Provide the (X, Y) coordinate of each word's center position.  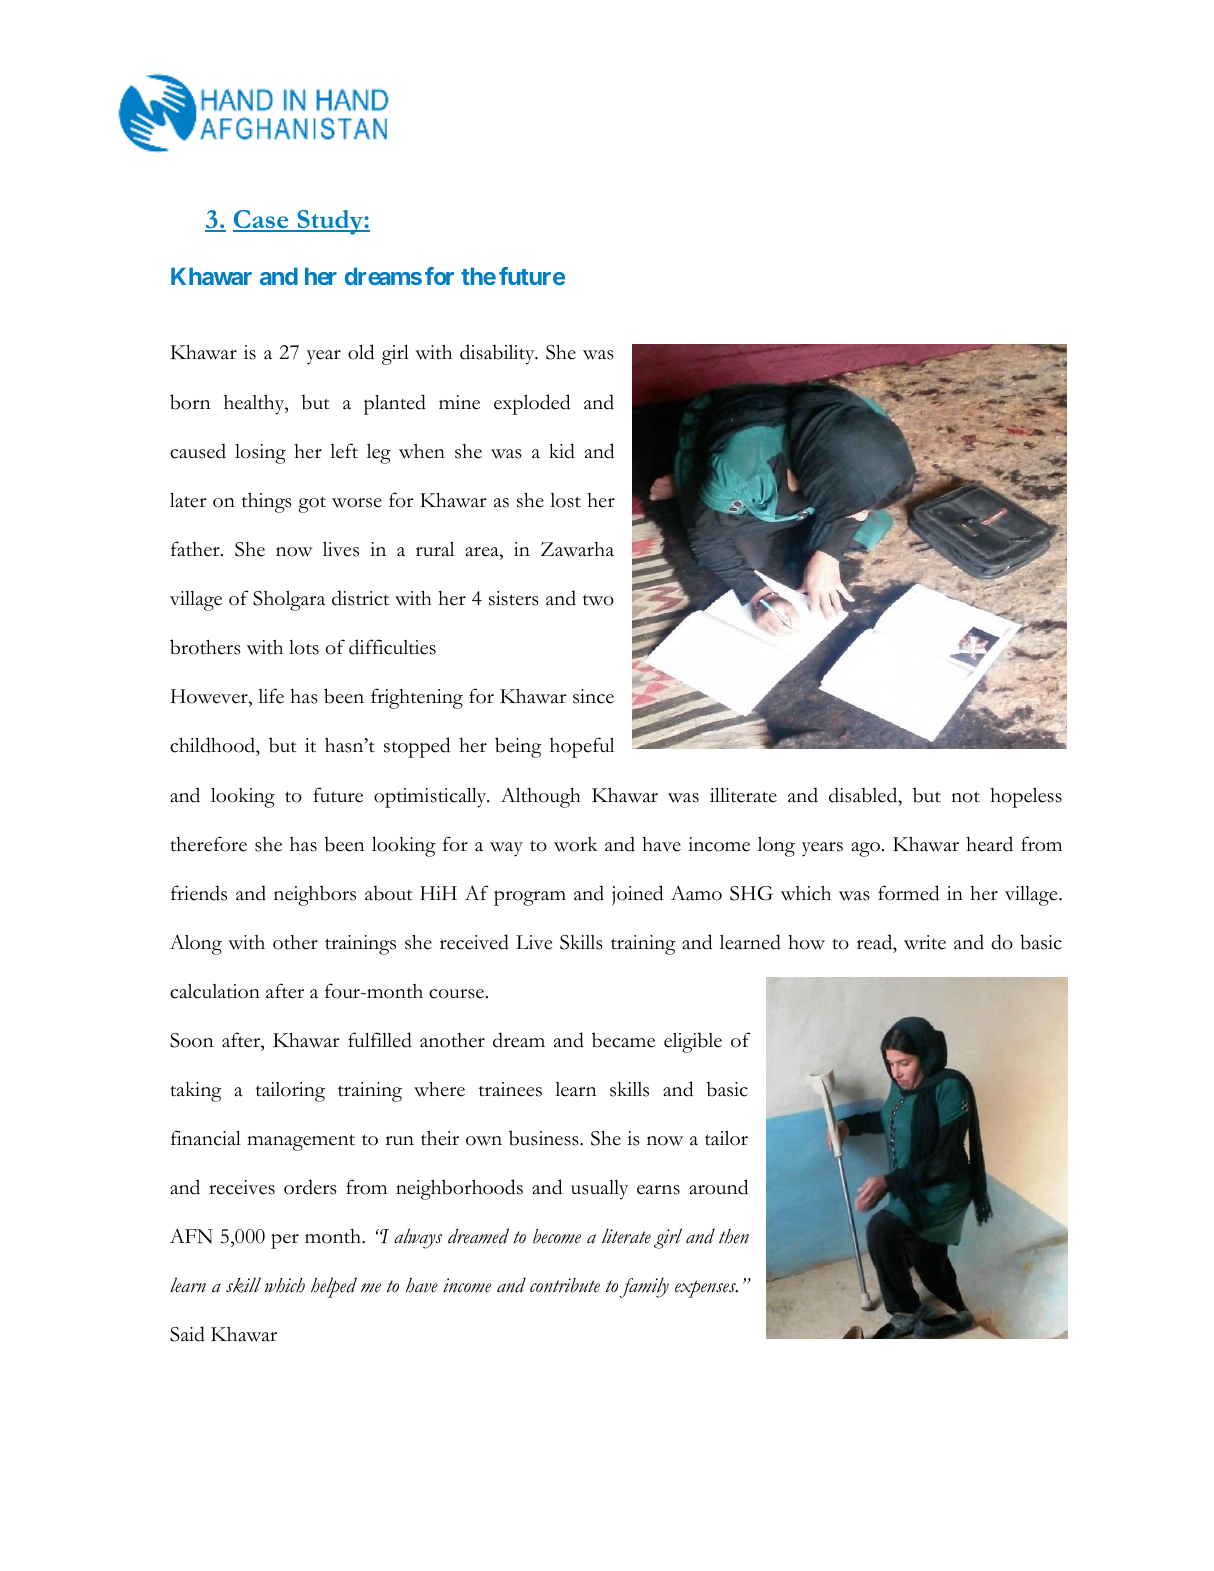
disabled (864, 795)
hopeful (582, 747)
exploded (532, 404)
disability (498, 354)
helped (334, 1287)
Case (262, 220)
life (271, 696)
